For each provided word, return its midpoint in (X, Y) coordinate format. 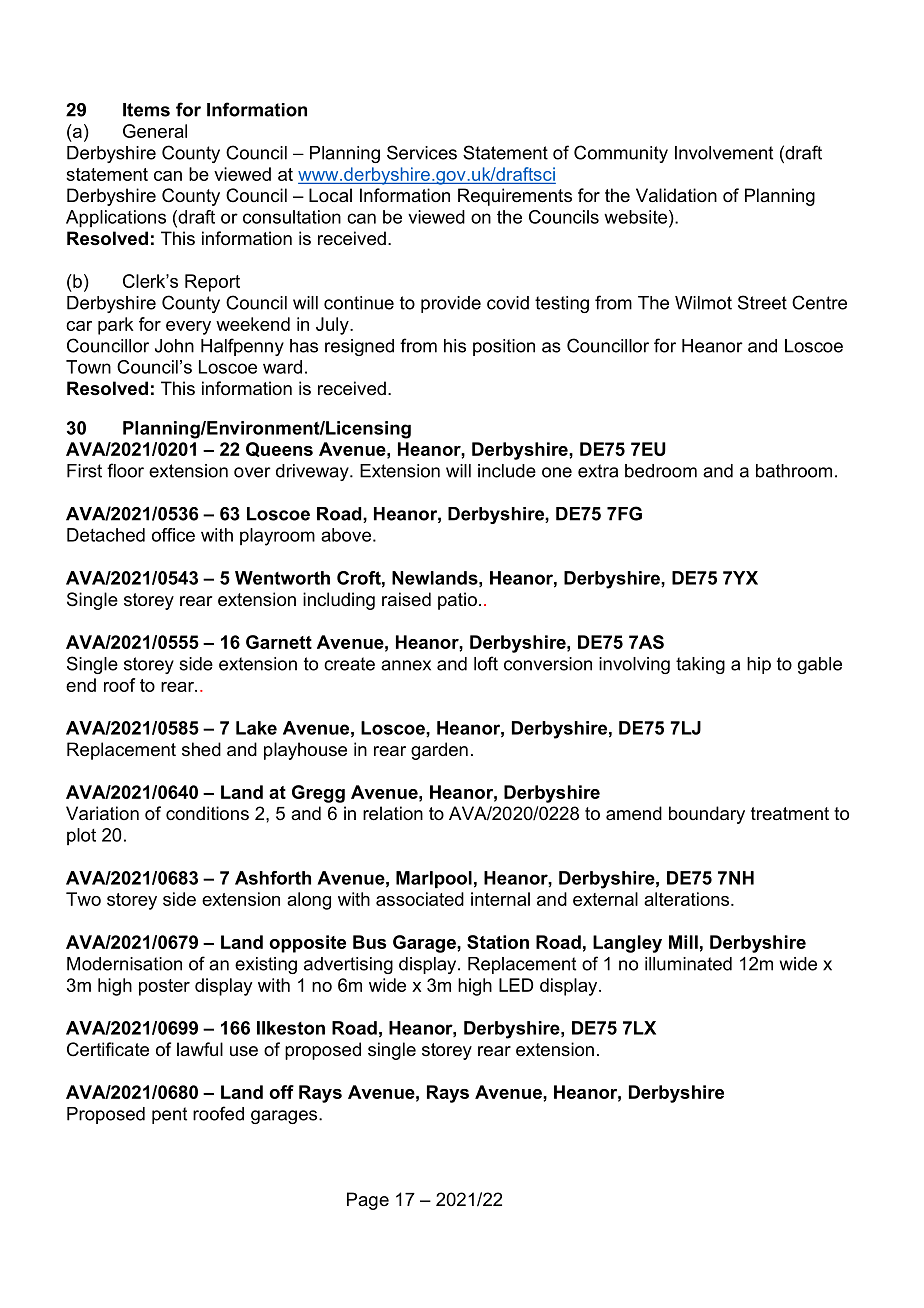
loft (486, 663)
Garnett (279, 642)
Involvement (724, 153)
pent (169, 1115)
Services (422, 152)
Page (368, 1201)
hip (759, 665)
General (155, 131)
